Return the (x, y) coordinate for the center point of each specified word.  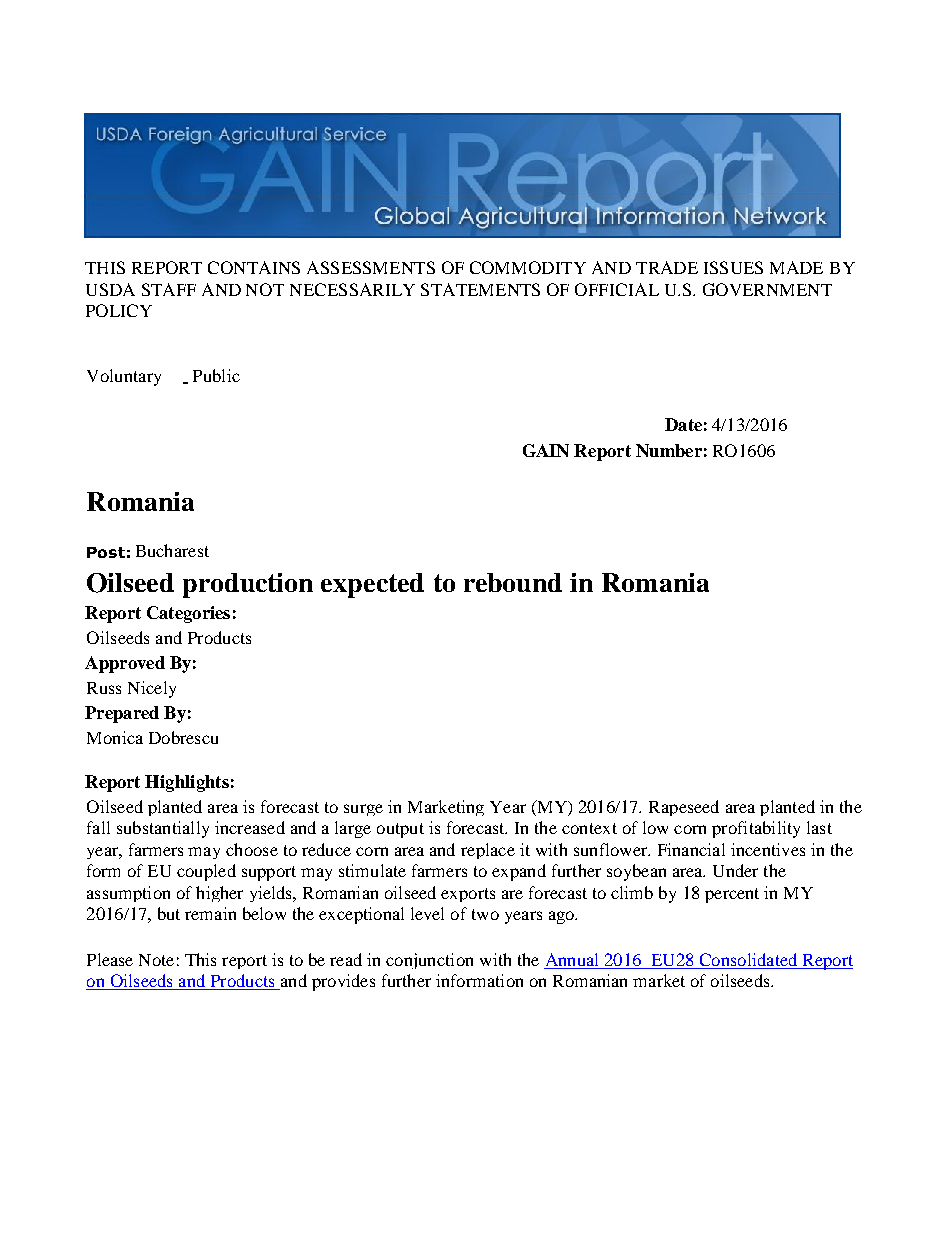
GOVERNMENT (767, 289)
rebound (513, 582)
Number (669, 450)
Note (156, 960)
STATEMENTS (480, 289)
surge (363, 810)
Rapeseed (684, 808)
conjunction (429, 961)
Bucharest (172, 550)
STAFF (169, 289)
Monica (115, 737)
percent (732, 895)
